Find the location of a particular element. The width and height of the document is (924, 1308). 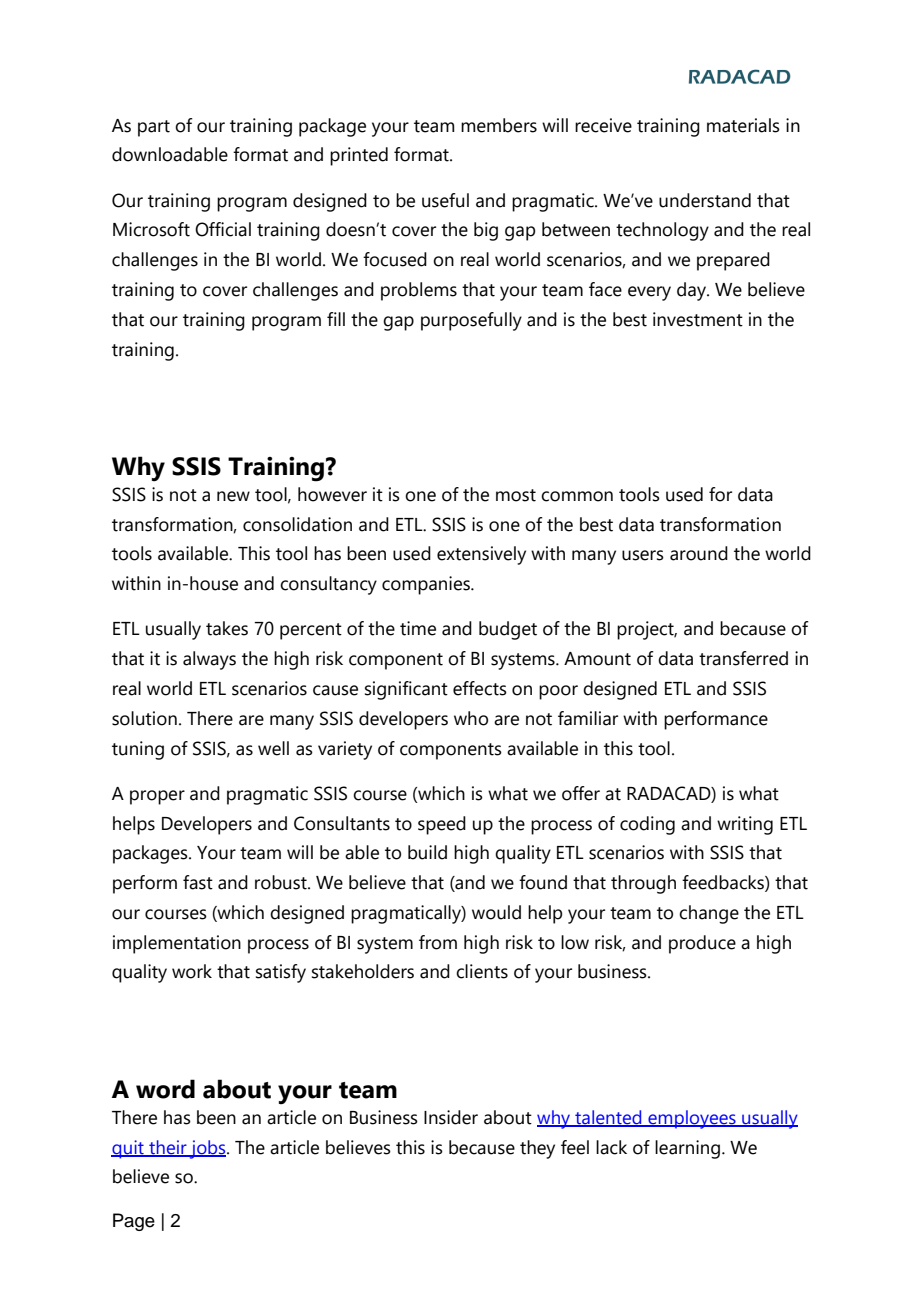

transferred is located at coordinates (743, 658).
